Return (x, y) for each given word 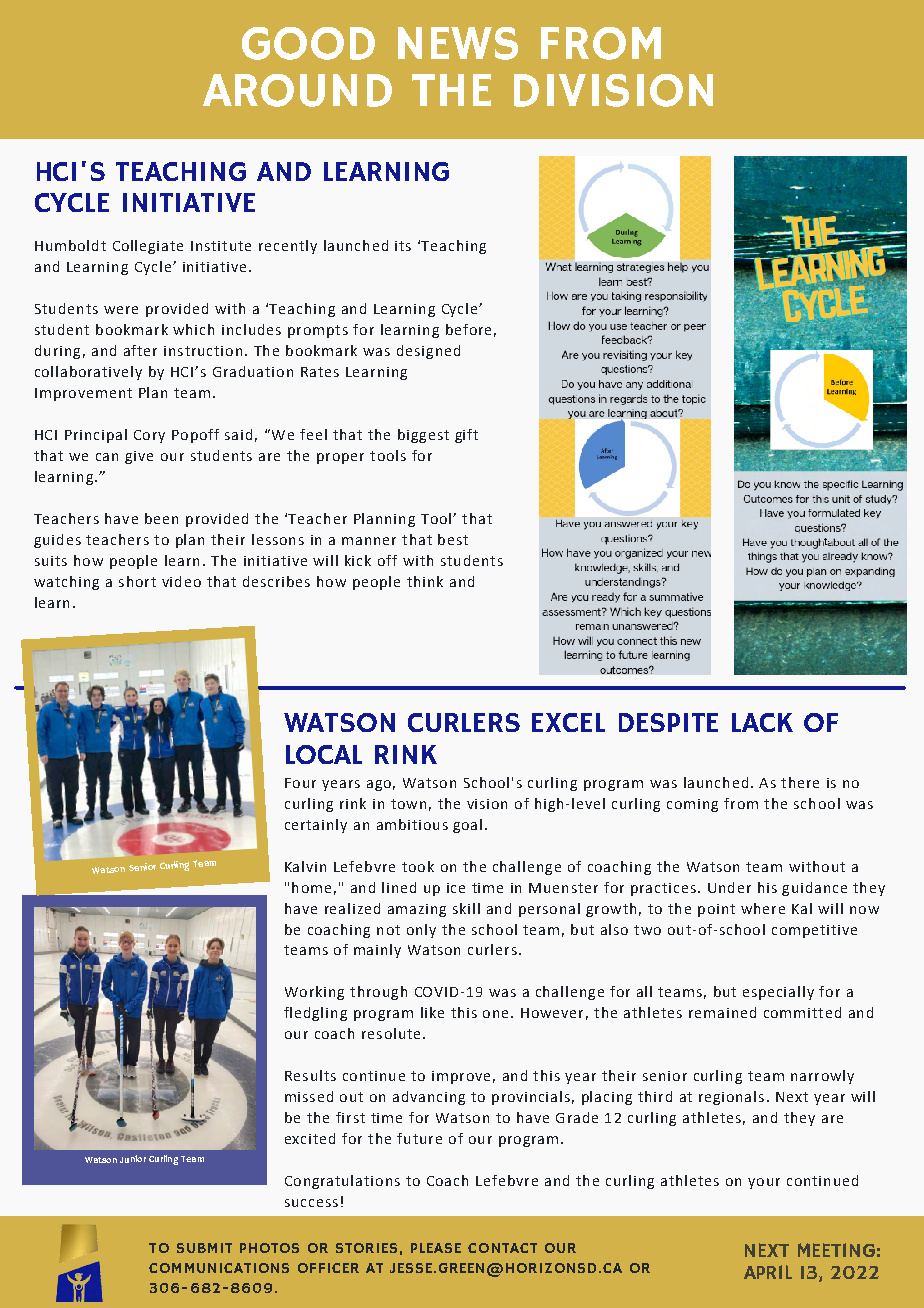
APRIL (768, 1272)
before (468, 329)
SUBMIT (204, 1248)
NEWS (458, 43)
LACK (762, 722)
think (425, 581)
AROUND (297, 90)
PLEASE (436, 1248)
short (137, 581)
